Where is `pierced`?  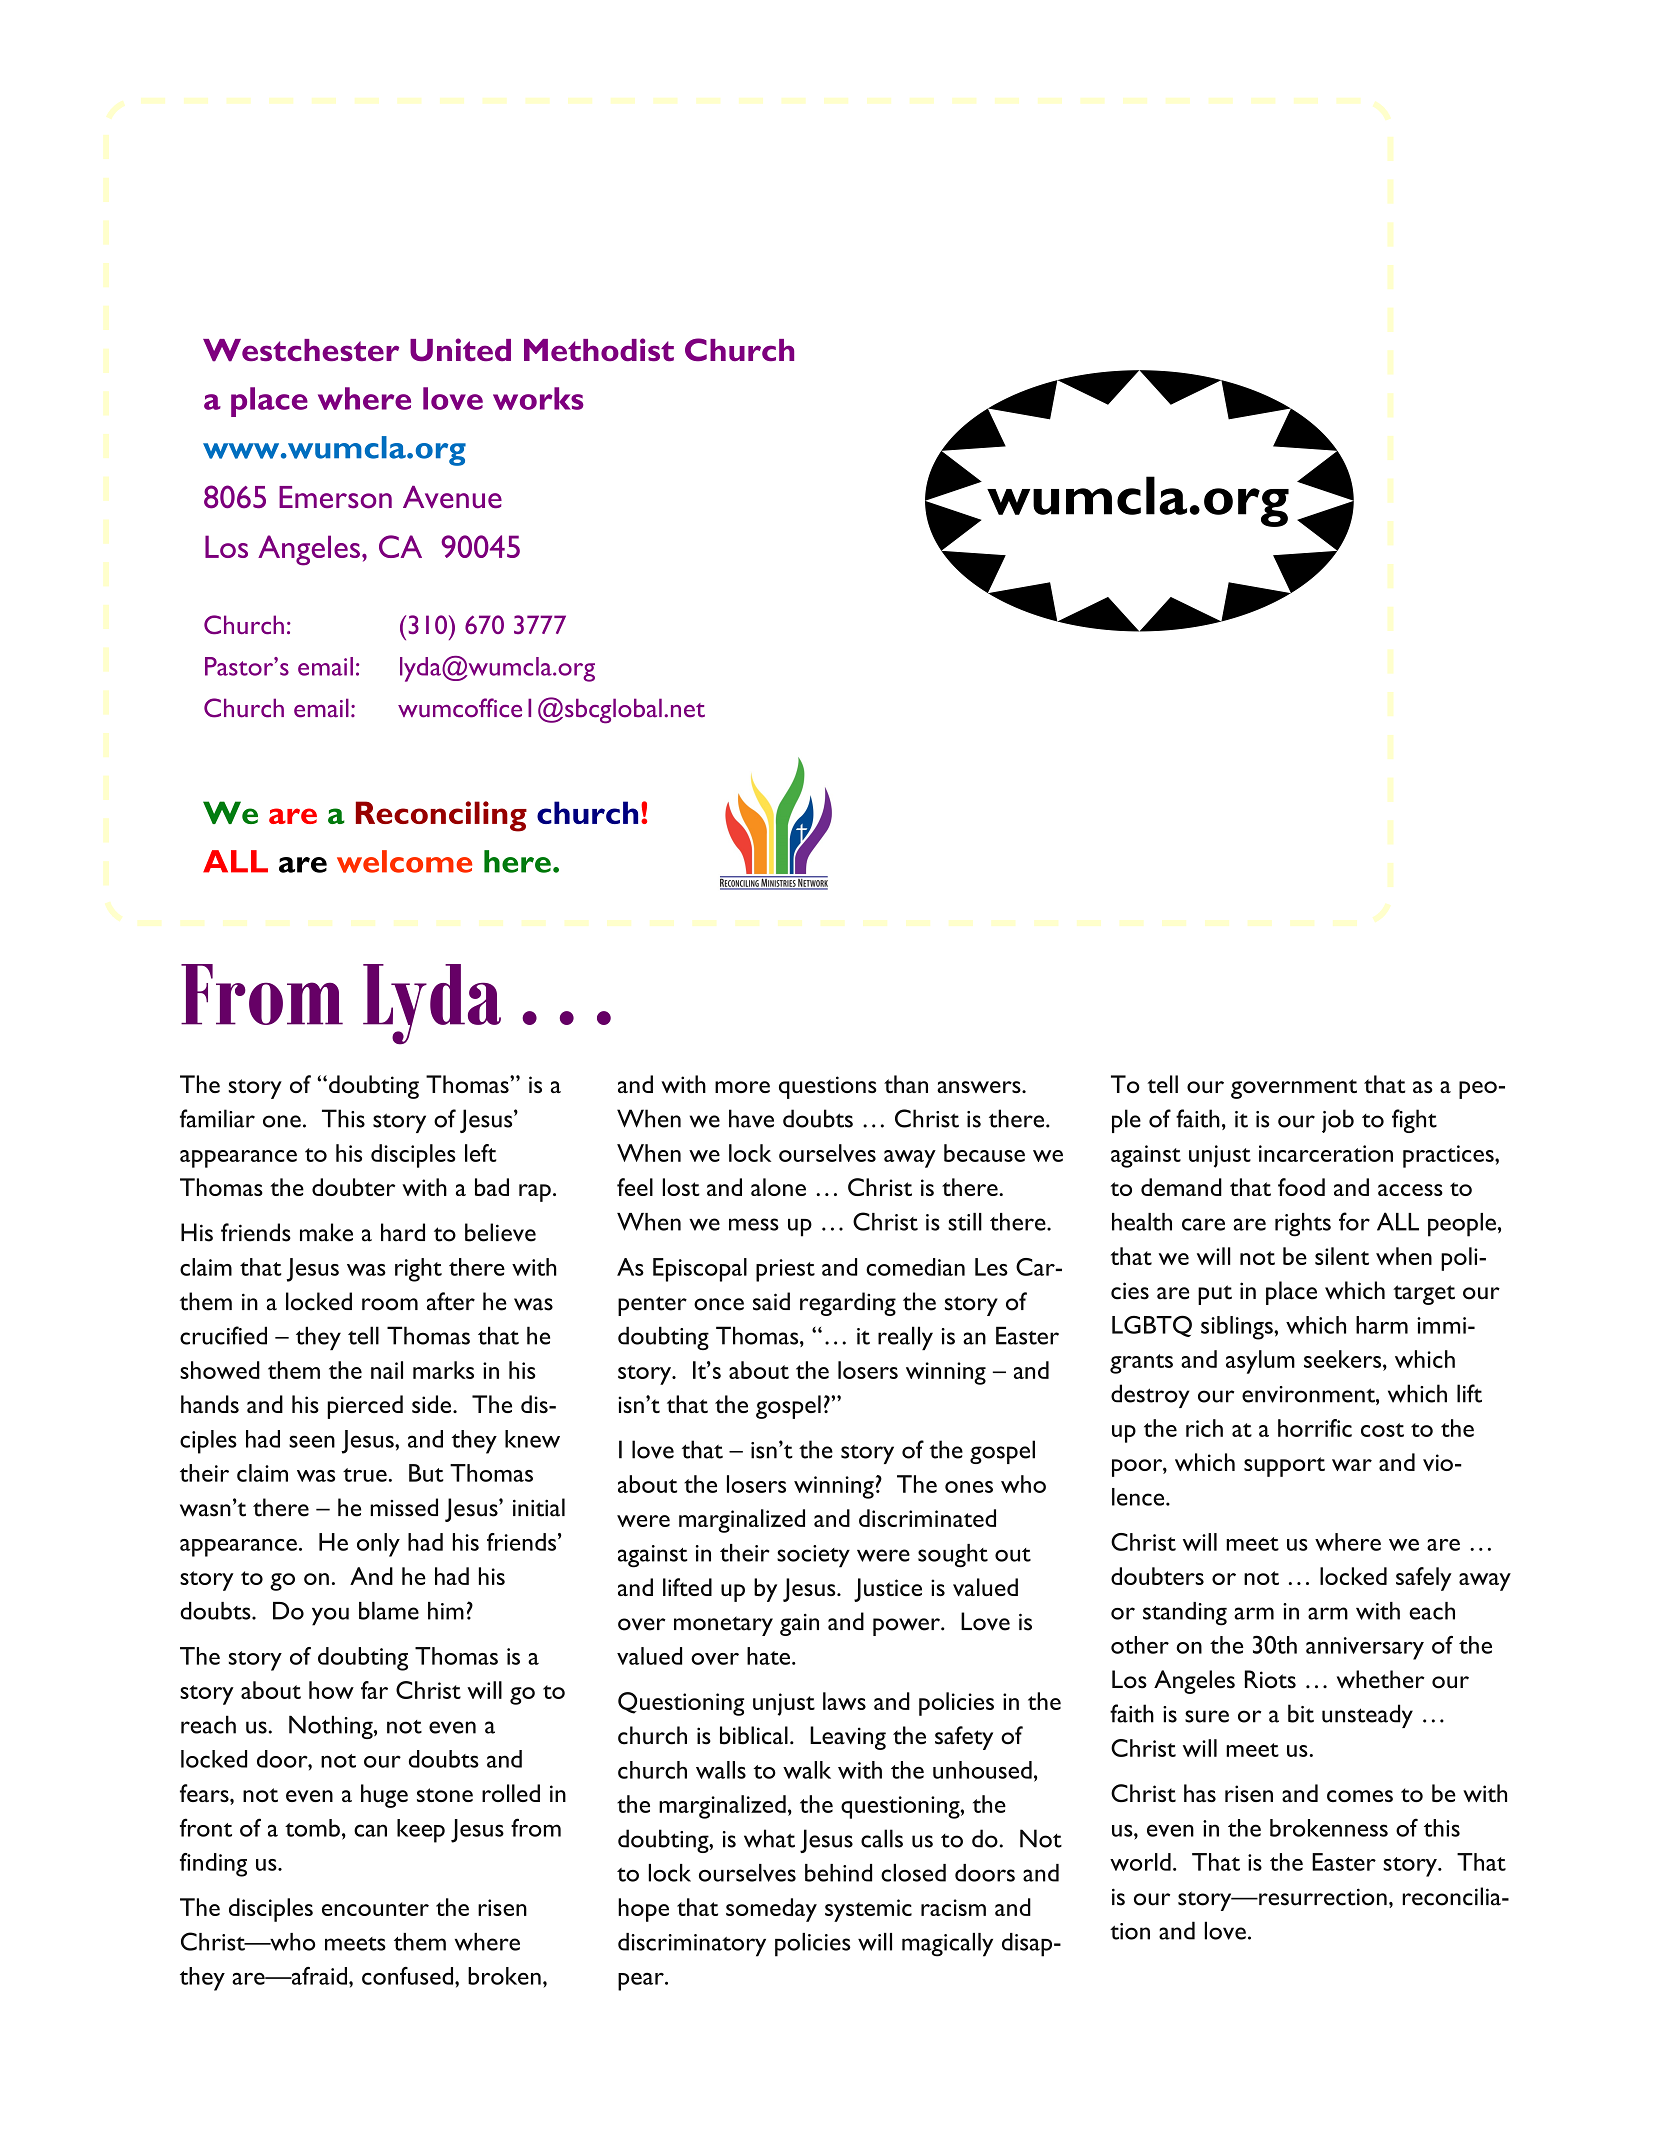 pierced is located at coordinates (365, 1407).
